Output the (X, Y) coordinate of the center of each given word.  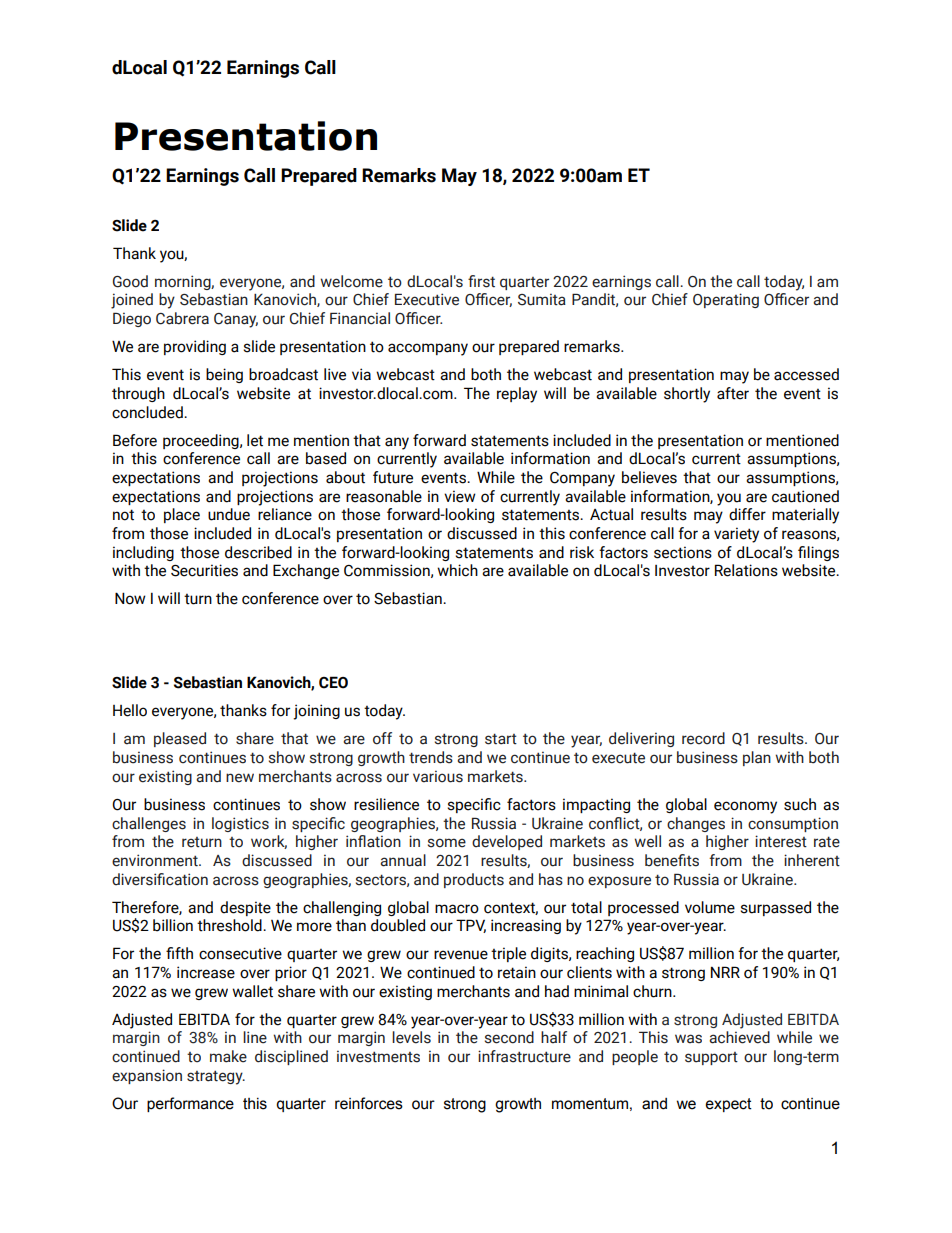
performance (190, 1104)
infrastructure (524, 1056)
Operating (726, 300)
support (711, 1058)
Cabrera (182, 318)
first (481, 281)
